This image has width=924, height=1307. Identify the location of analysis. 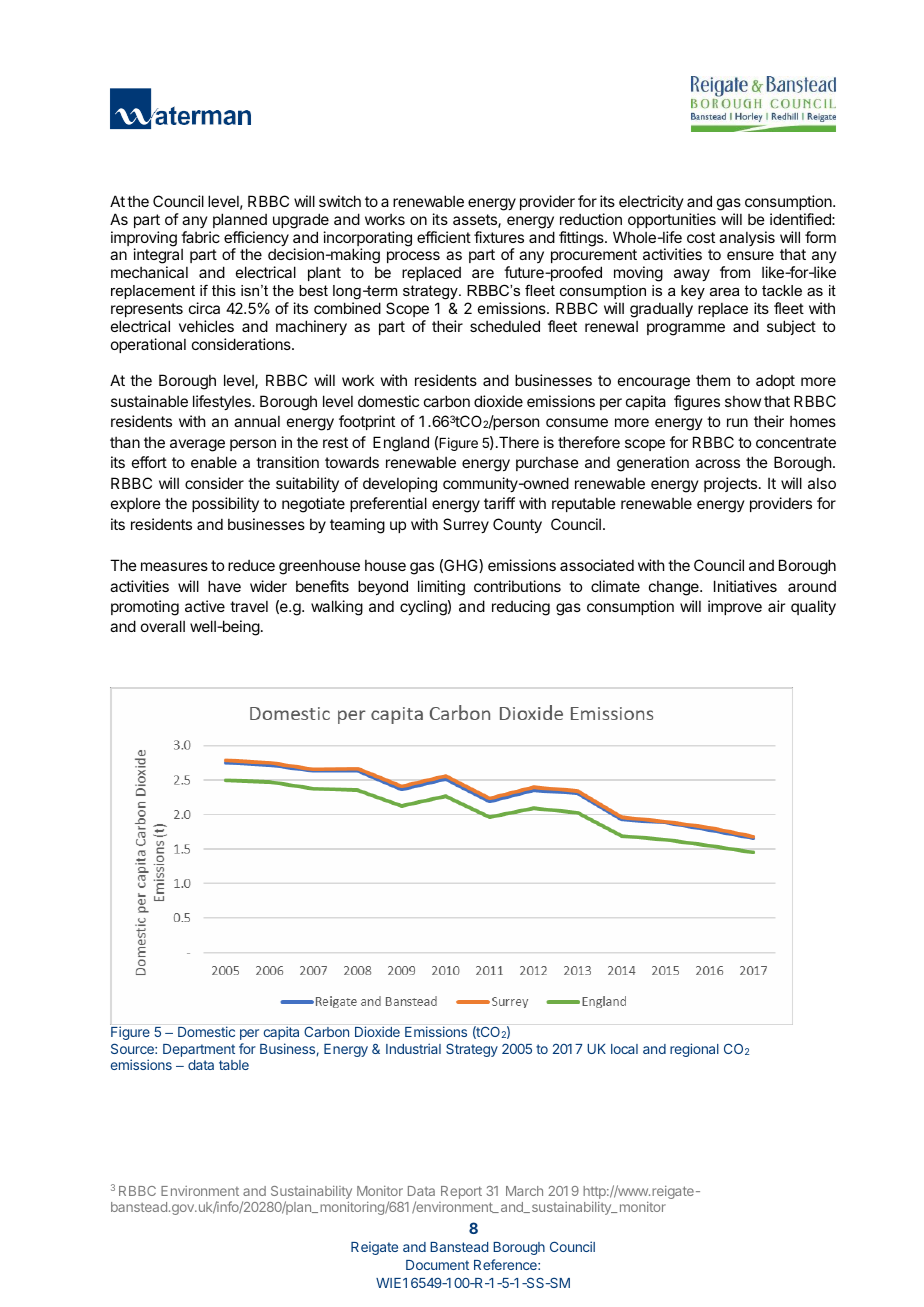
(747, 238).
